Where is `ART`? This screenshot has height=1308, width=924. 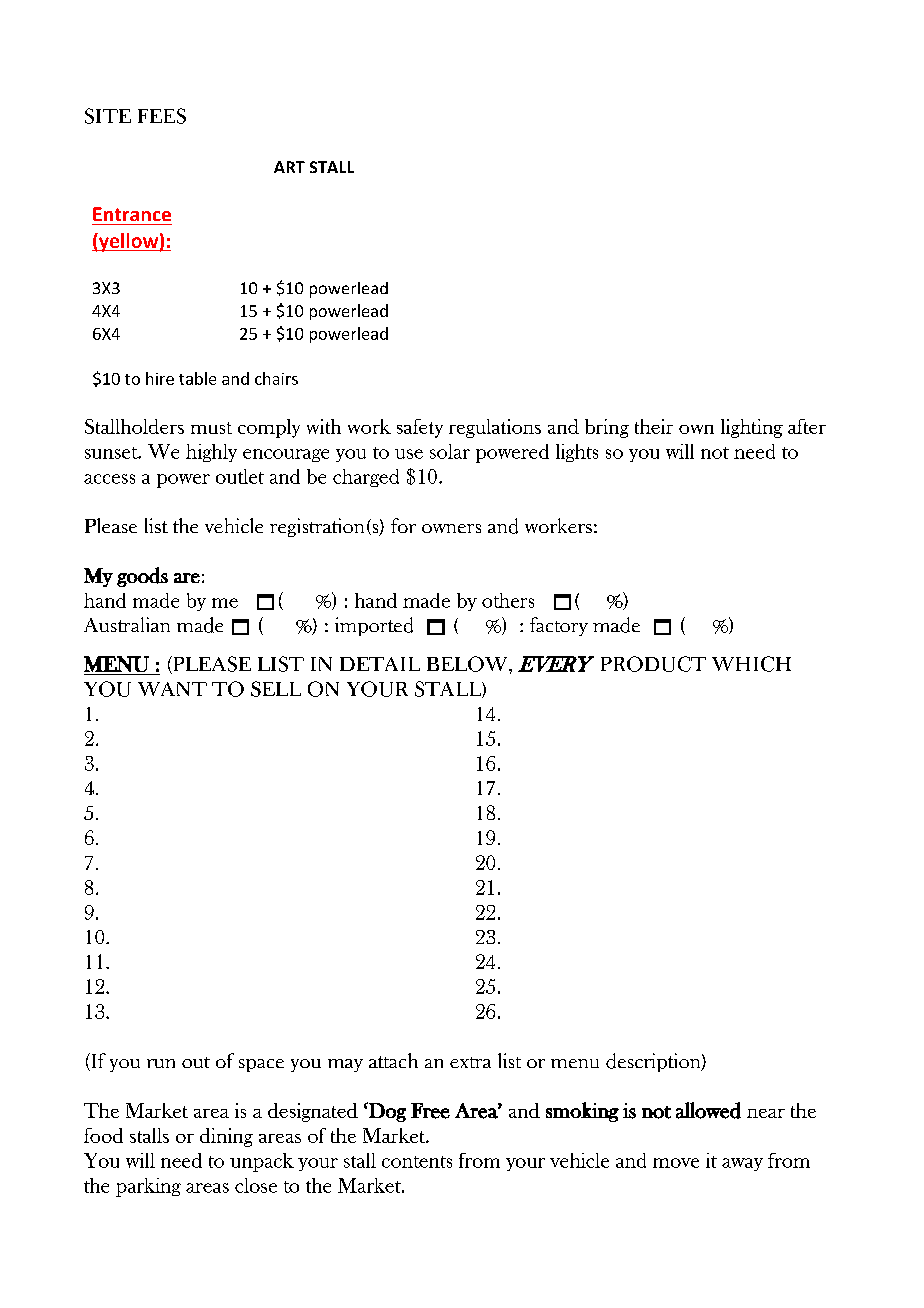
ART is located at coordinates (289, 167).
